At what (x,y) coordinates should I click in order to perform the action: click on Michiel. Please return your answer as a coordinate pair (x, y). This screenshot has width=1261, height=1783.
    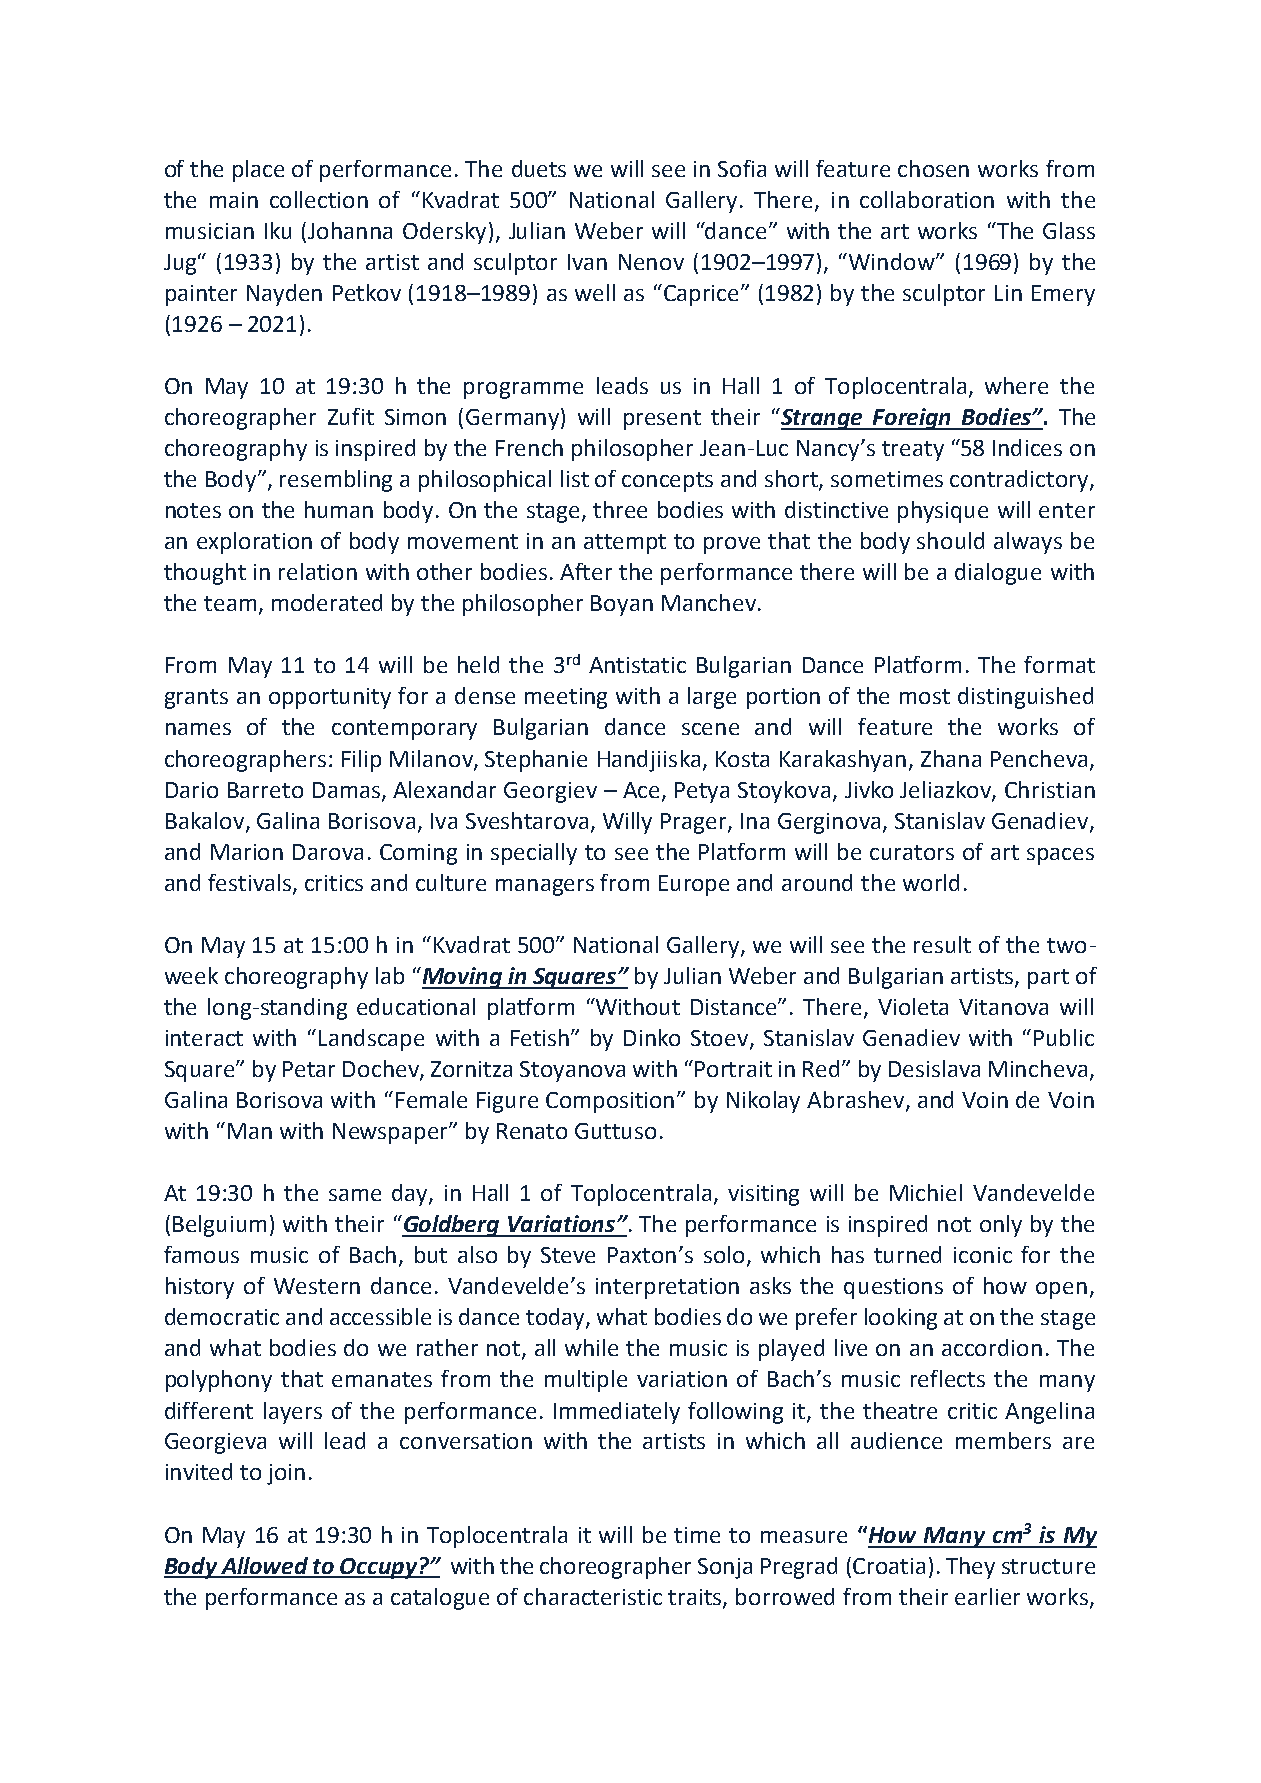
    Looking at the image, I should click on (926, 1192).
